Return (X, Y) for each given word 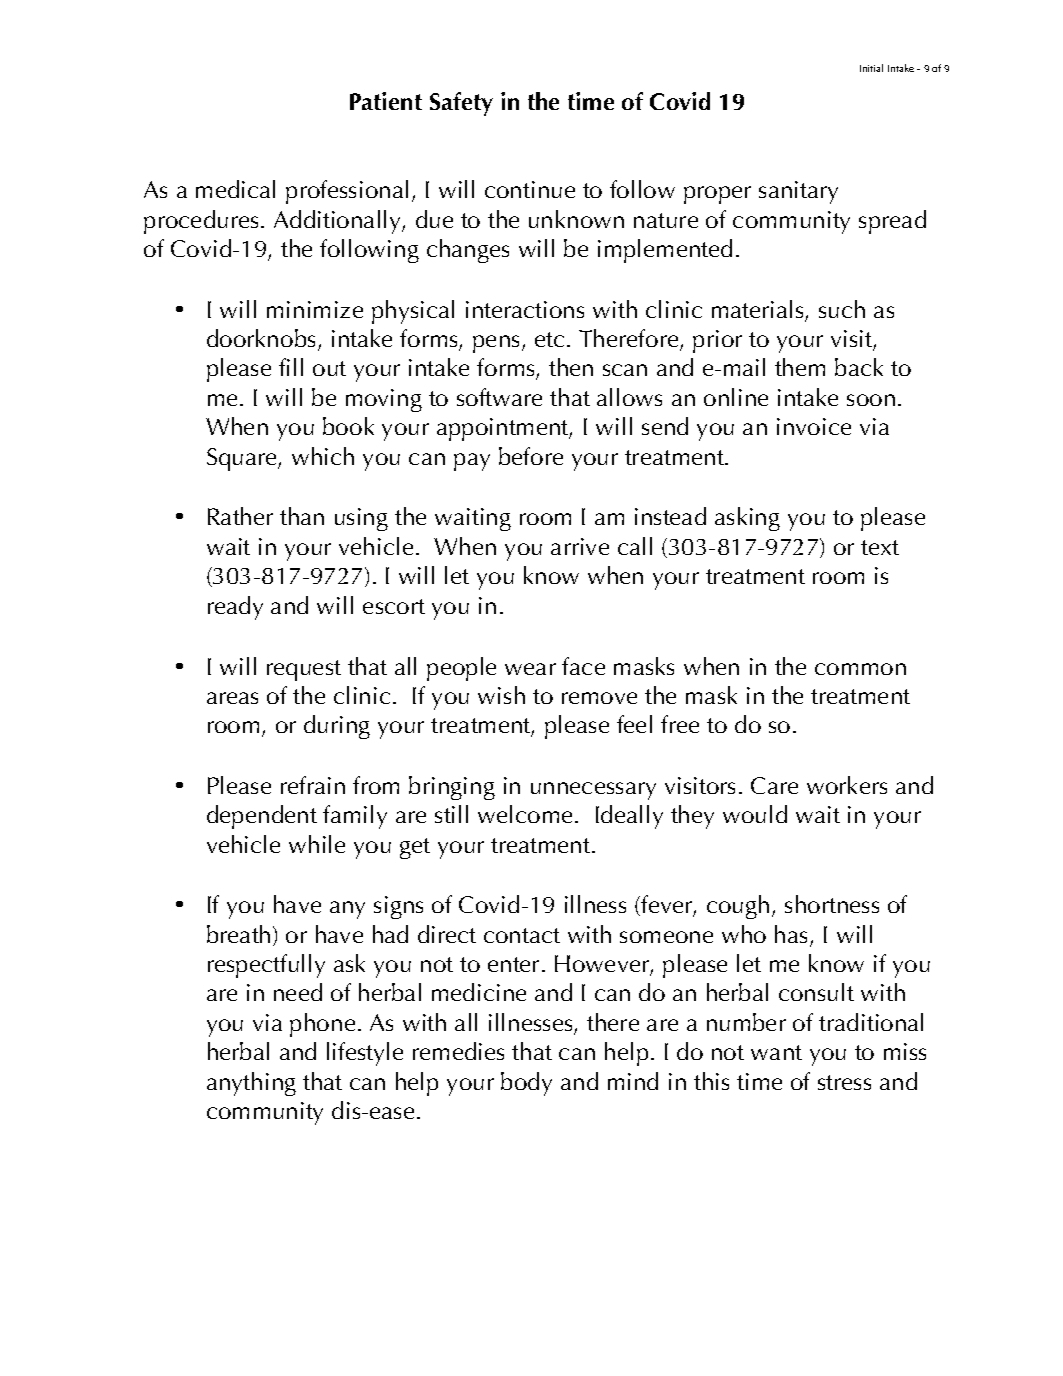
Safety (461, 104)
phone (322, 1025)
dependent (262, 817)
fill (291, 367)
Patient (386, 101)
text (880, 547)
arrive (580, 546)
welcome (525, 814)
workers (847, 785)
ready (235, 608)
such (842, 309)
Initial (871, 68)
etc (549, 339)
